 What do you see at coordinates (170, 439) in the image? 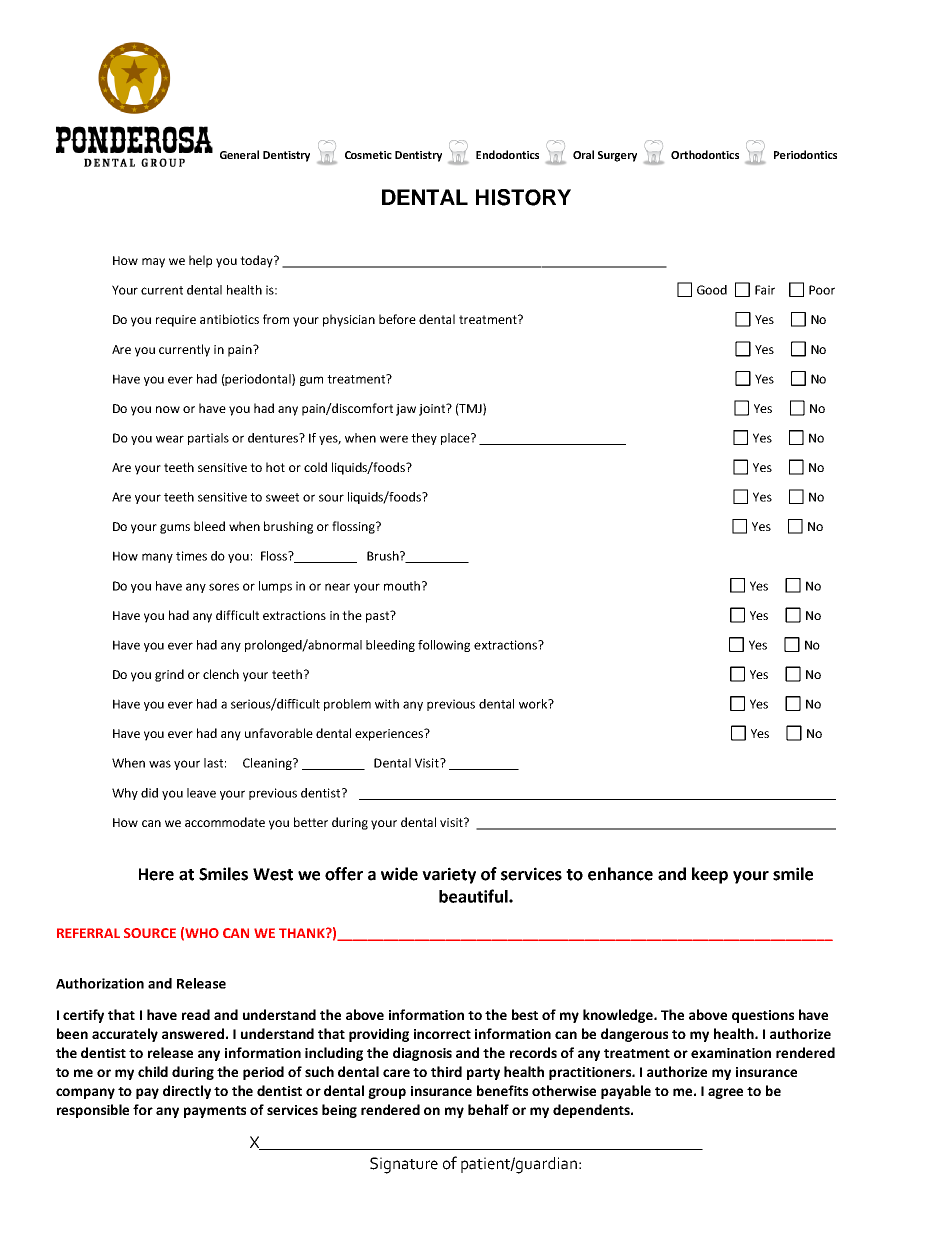
I see `wear` at bounding box center [170, 439].
